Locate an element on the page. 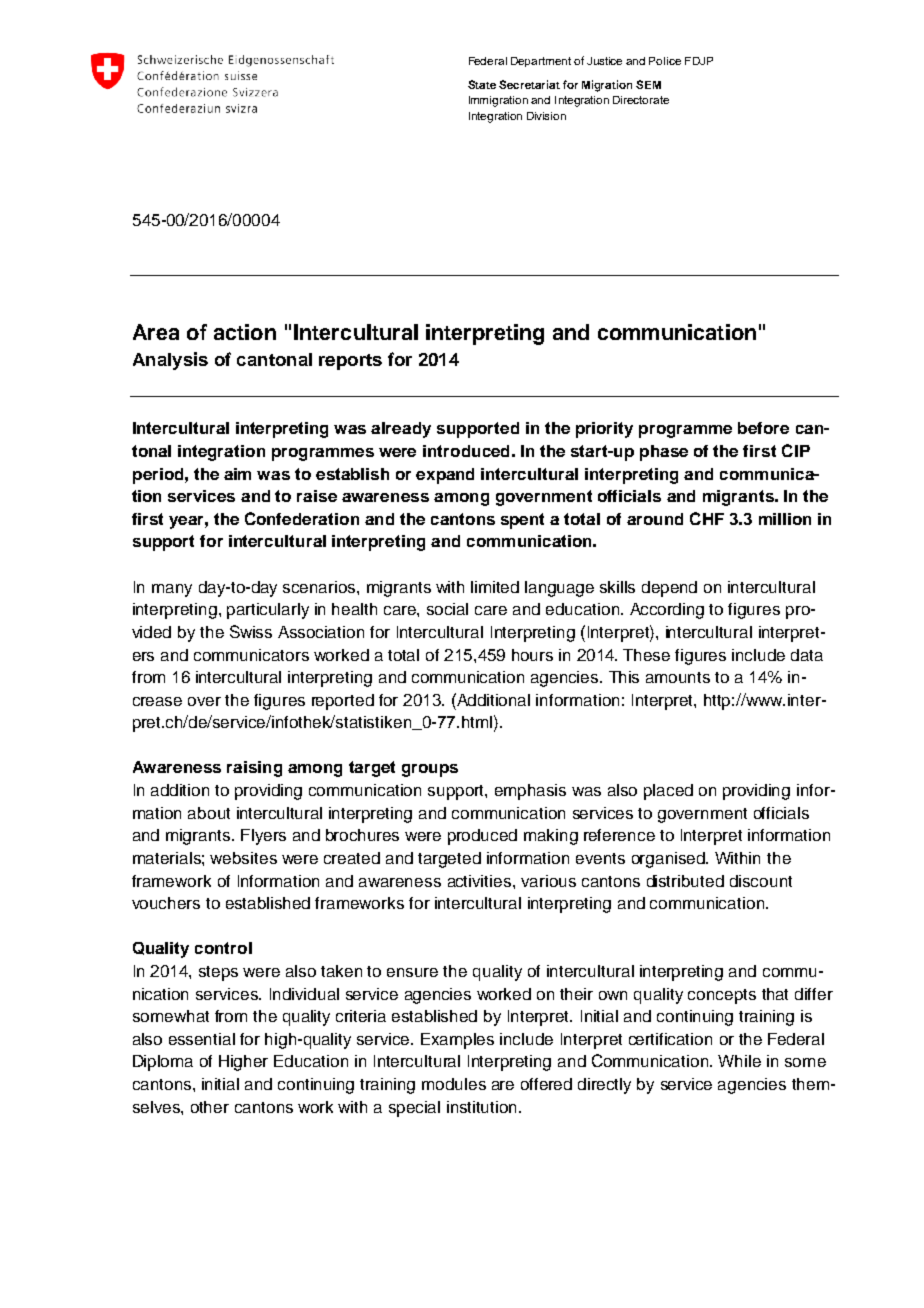  Secretariat is located at coordinates (529, 84).
